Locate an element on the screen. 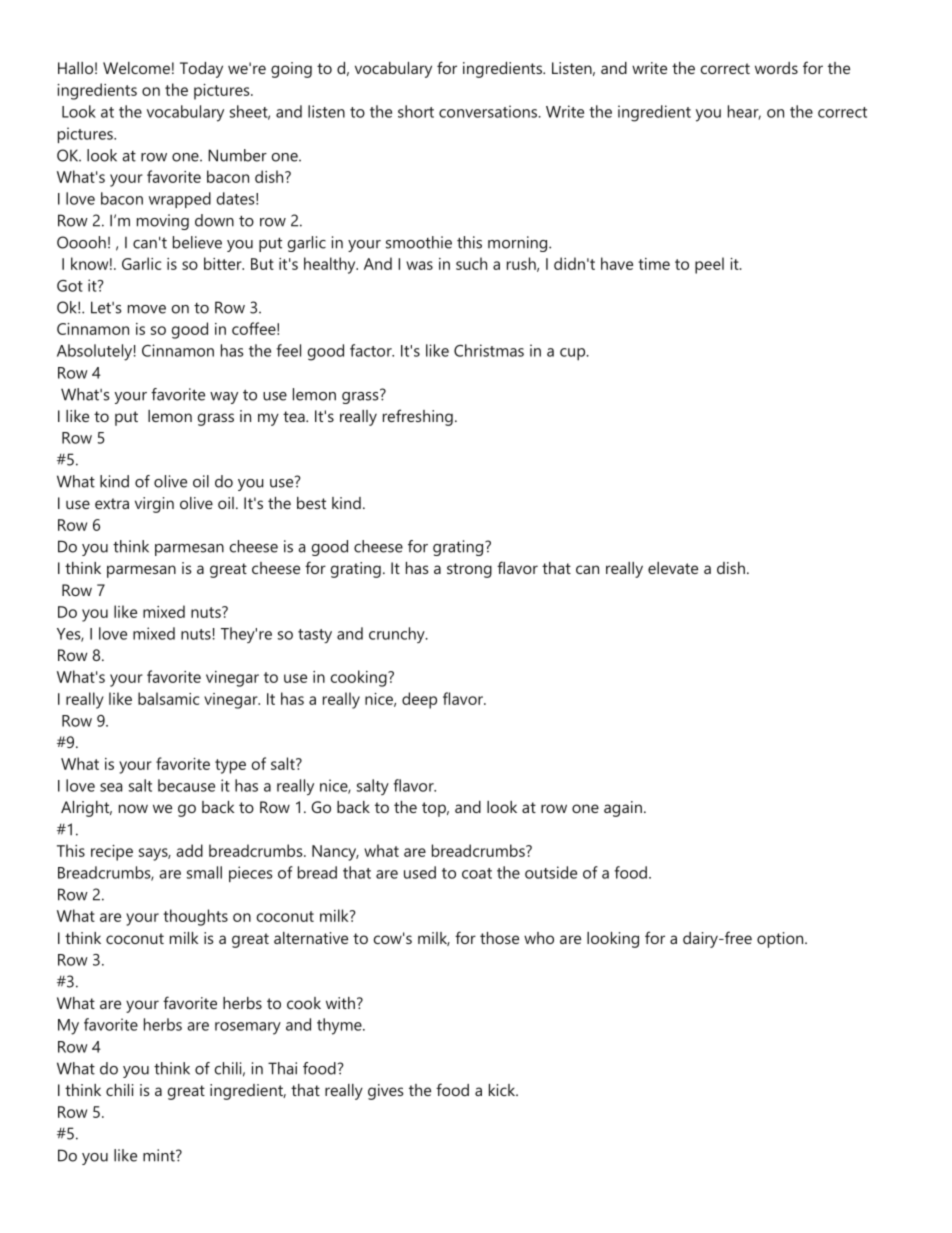  again is located at coordinates (623, 809).
